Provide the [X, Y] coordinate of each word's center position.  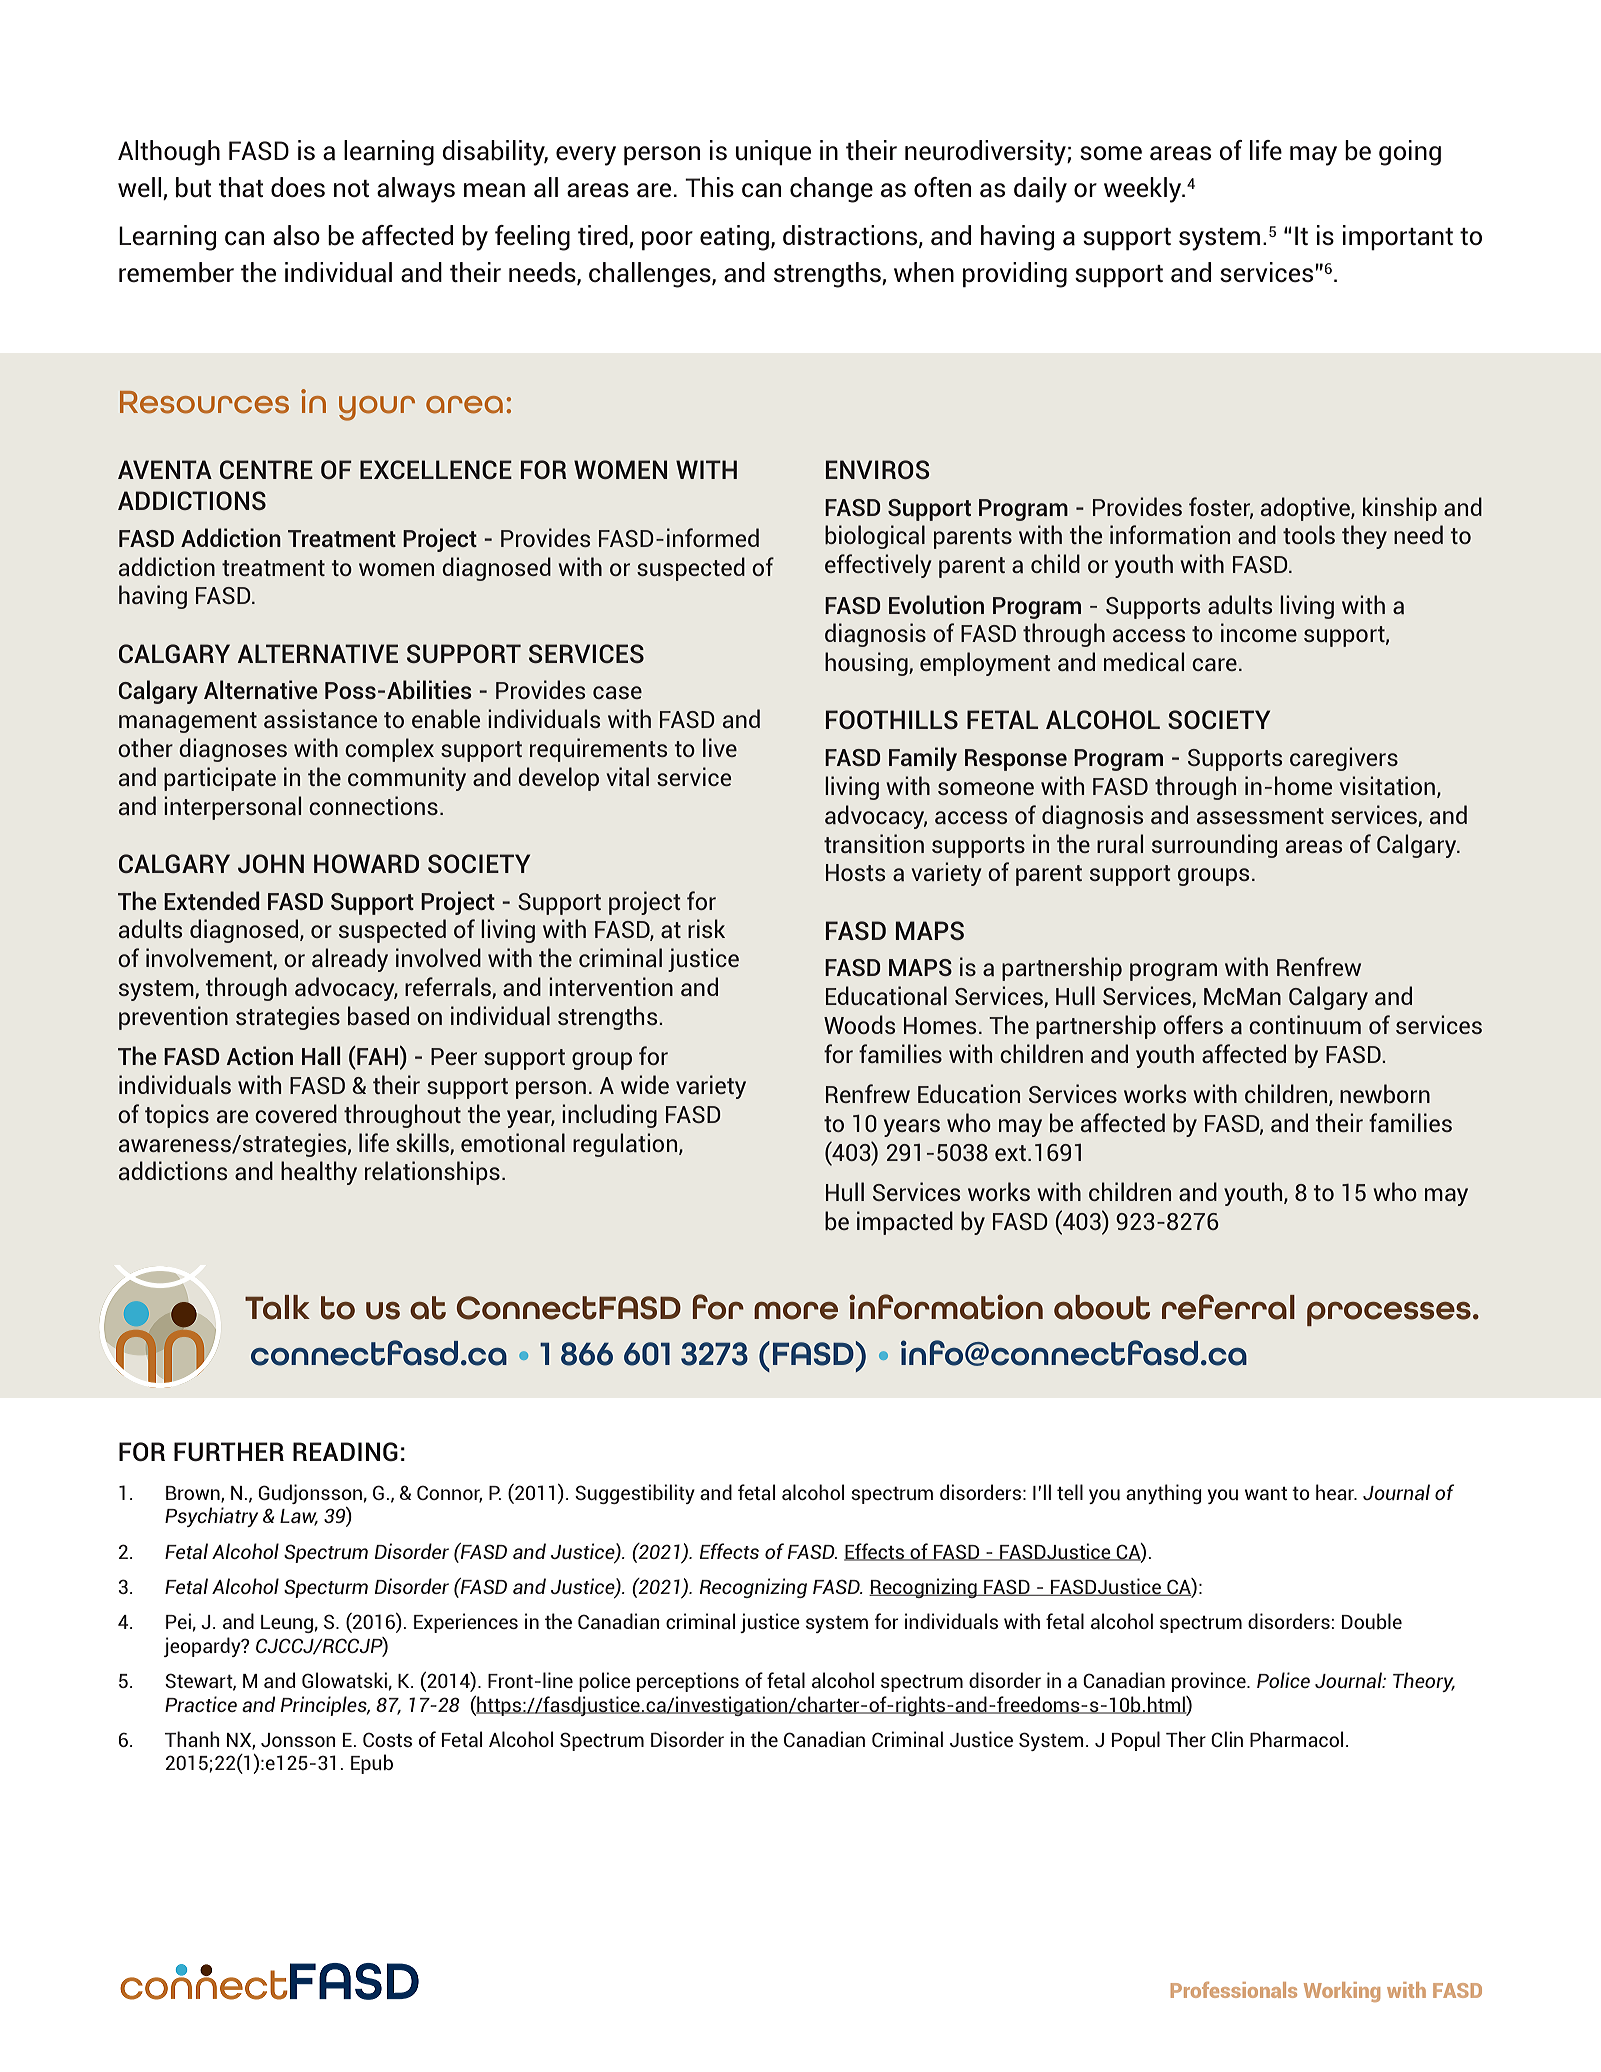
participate [220, 779]
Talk [277, 1307]
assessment [1260, 816]
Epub [372, 1764]
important [1398, 237]
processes [1389, 1314]
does [298, 187]
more [796, 1311]
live [720, 747]
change [831, 190]
